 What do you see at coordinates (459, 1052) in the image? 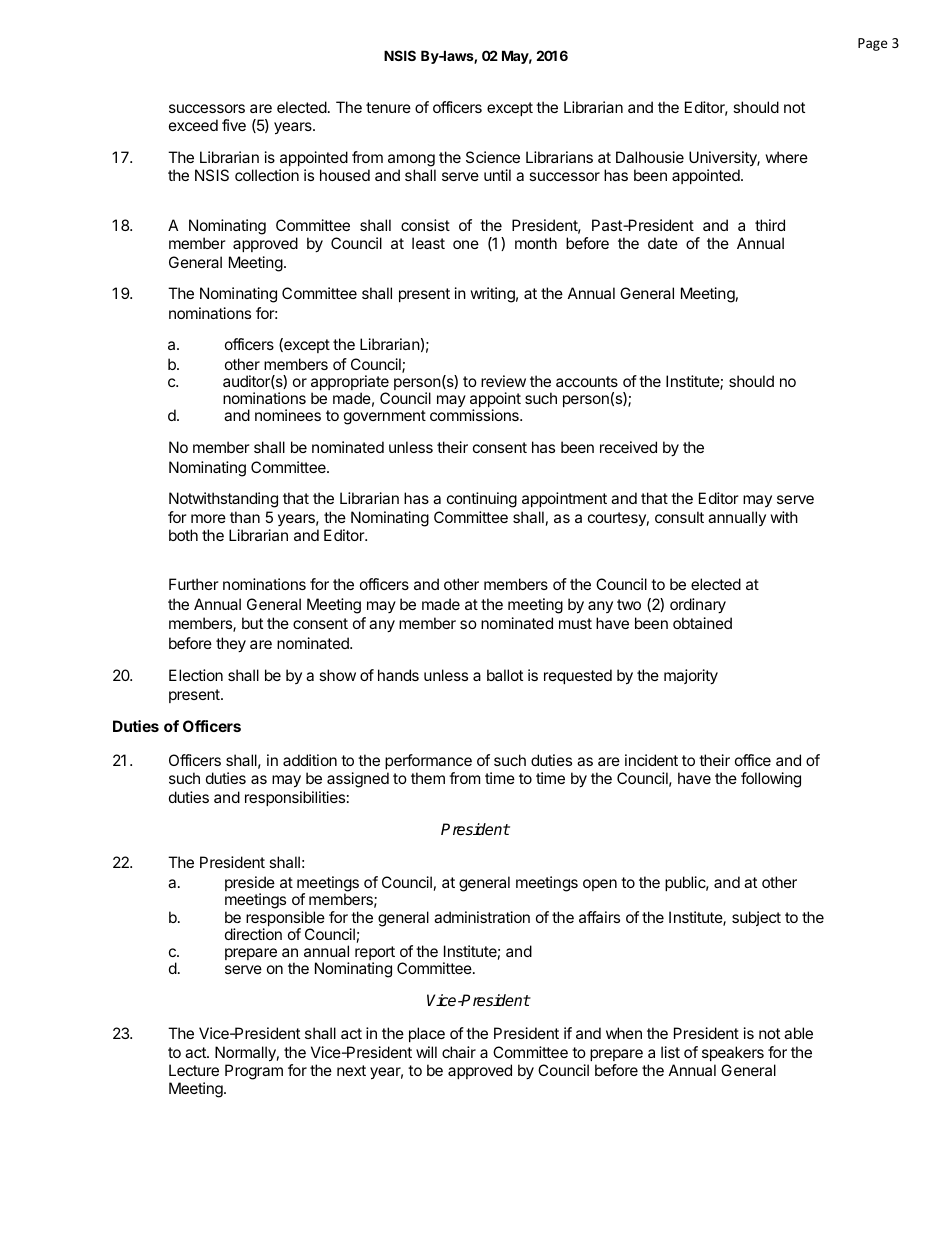
I see `chair` at bounding box center [459, 1052].
